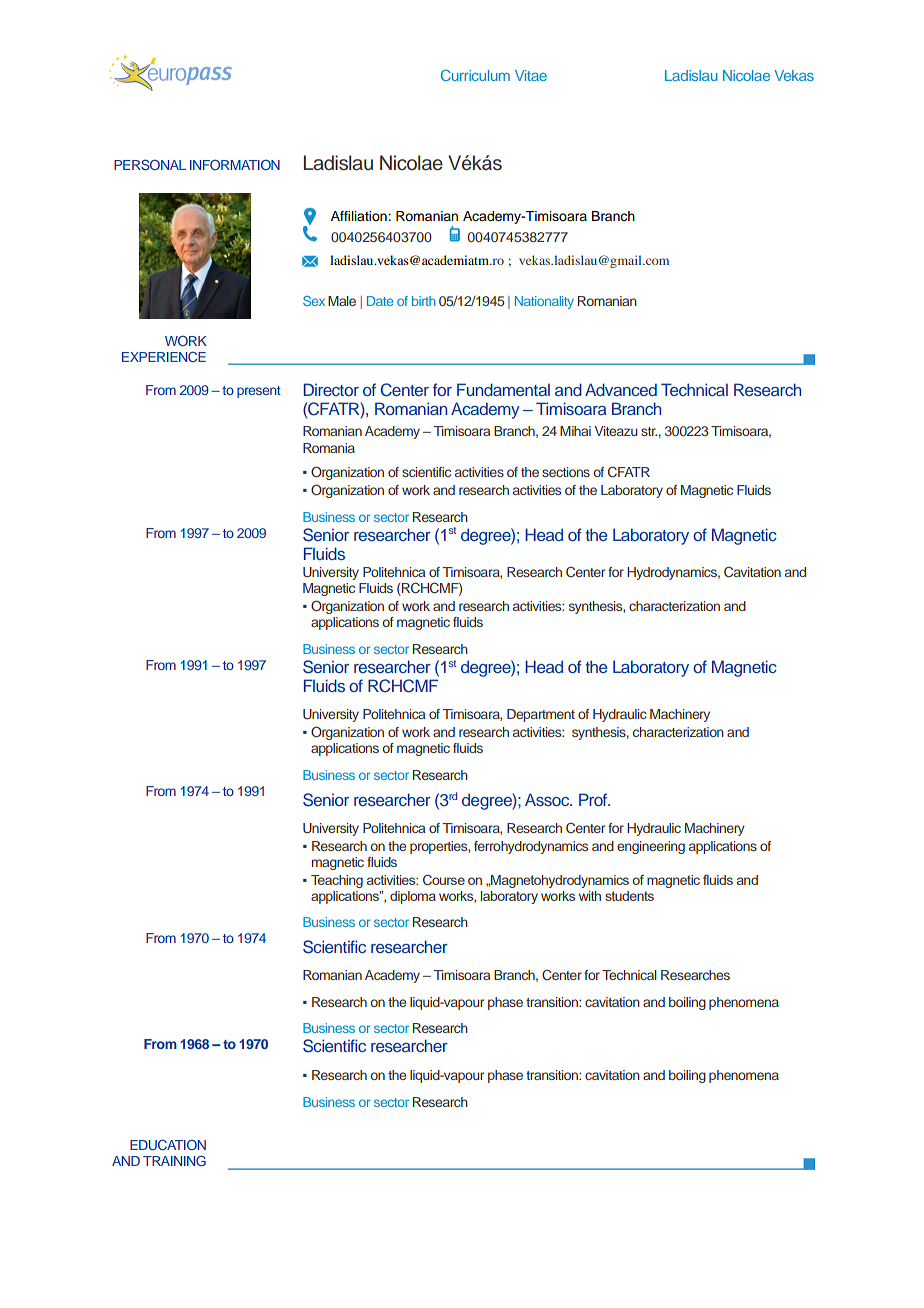  Describe the element at coordinates (444, 879) in the screenshot. I see `Course` at that location.
